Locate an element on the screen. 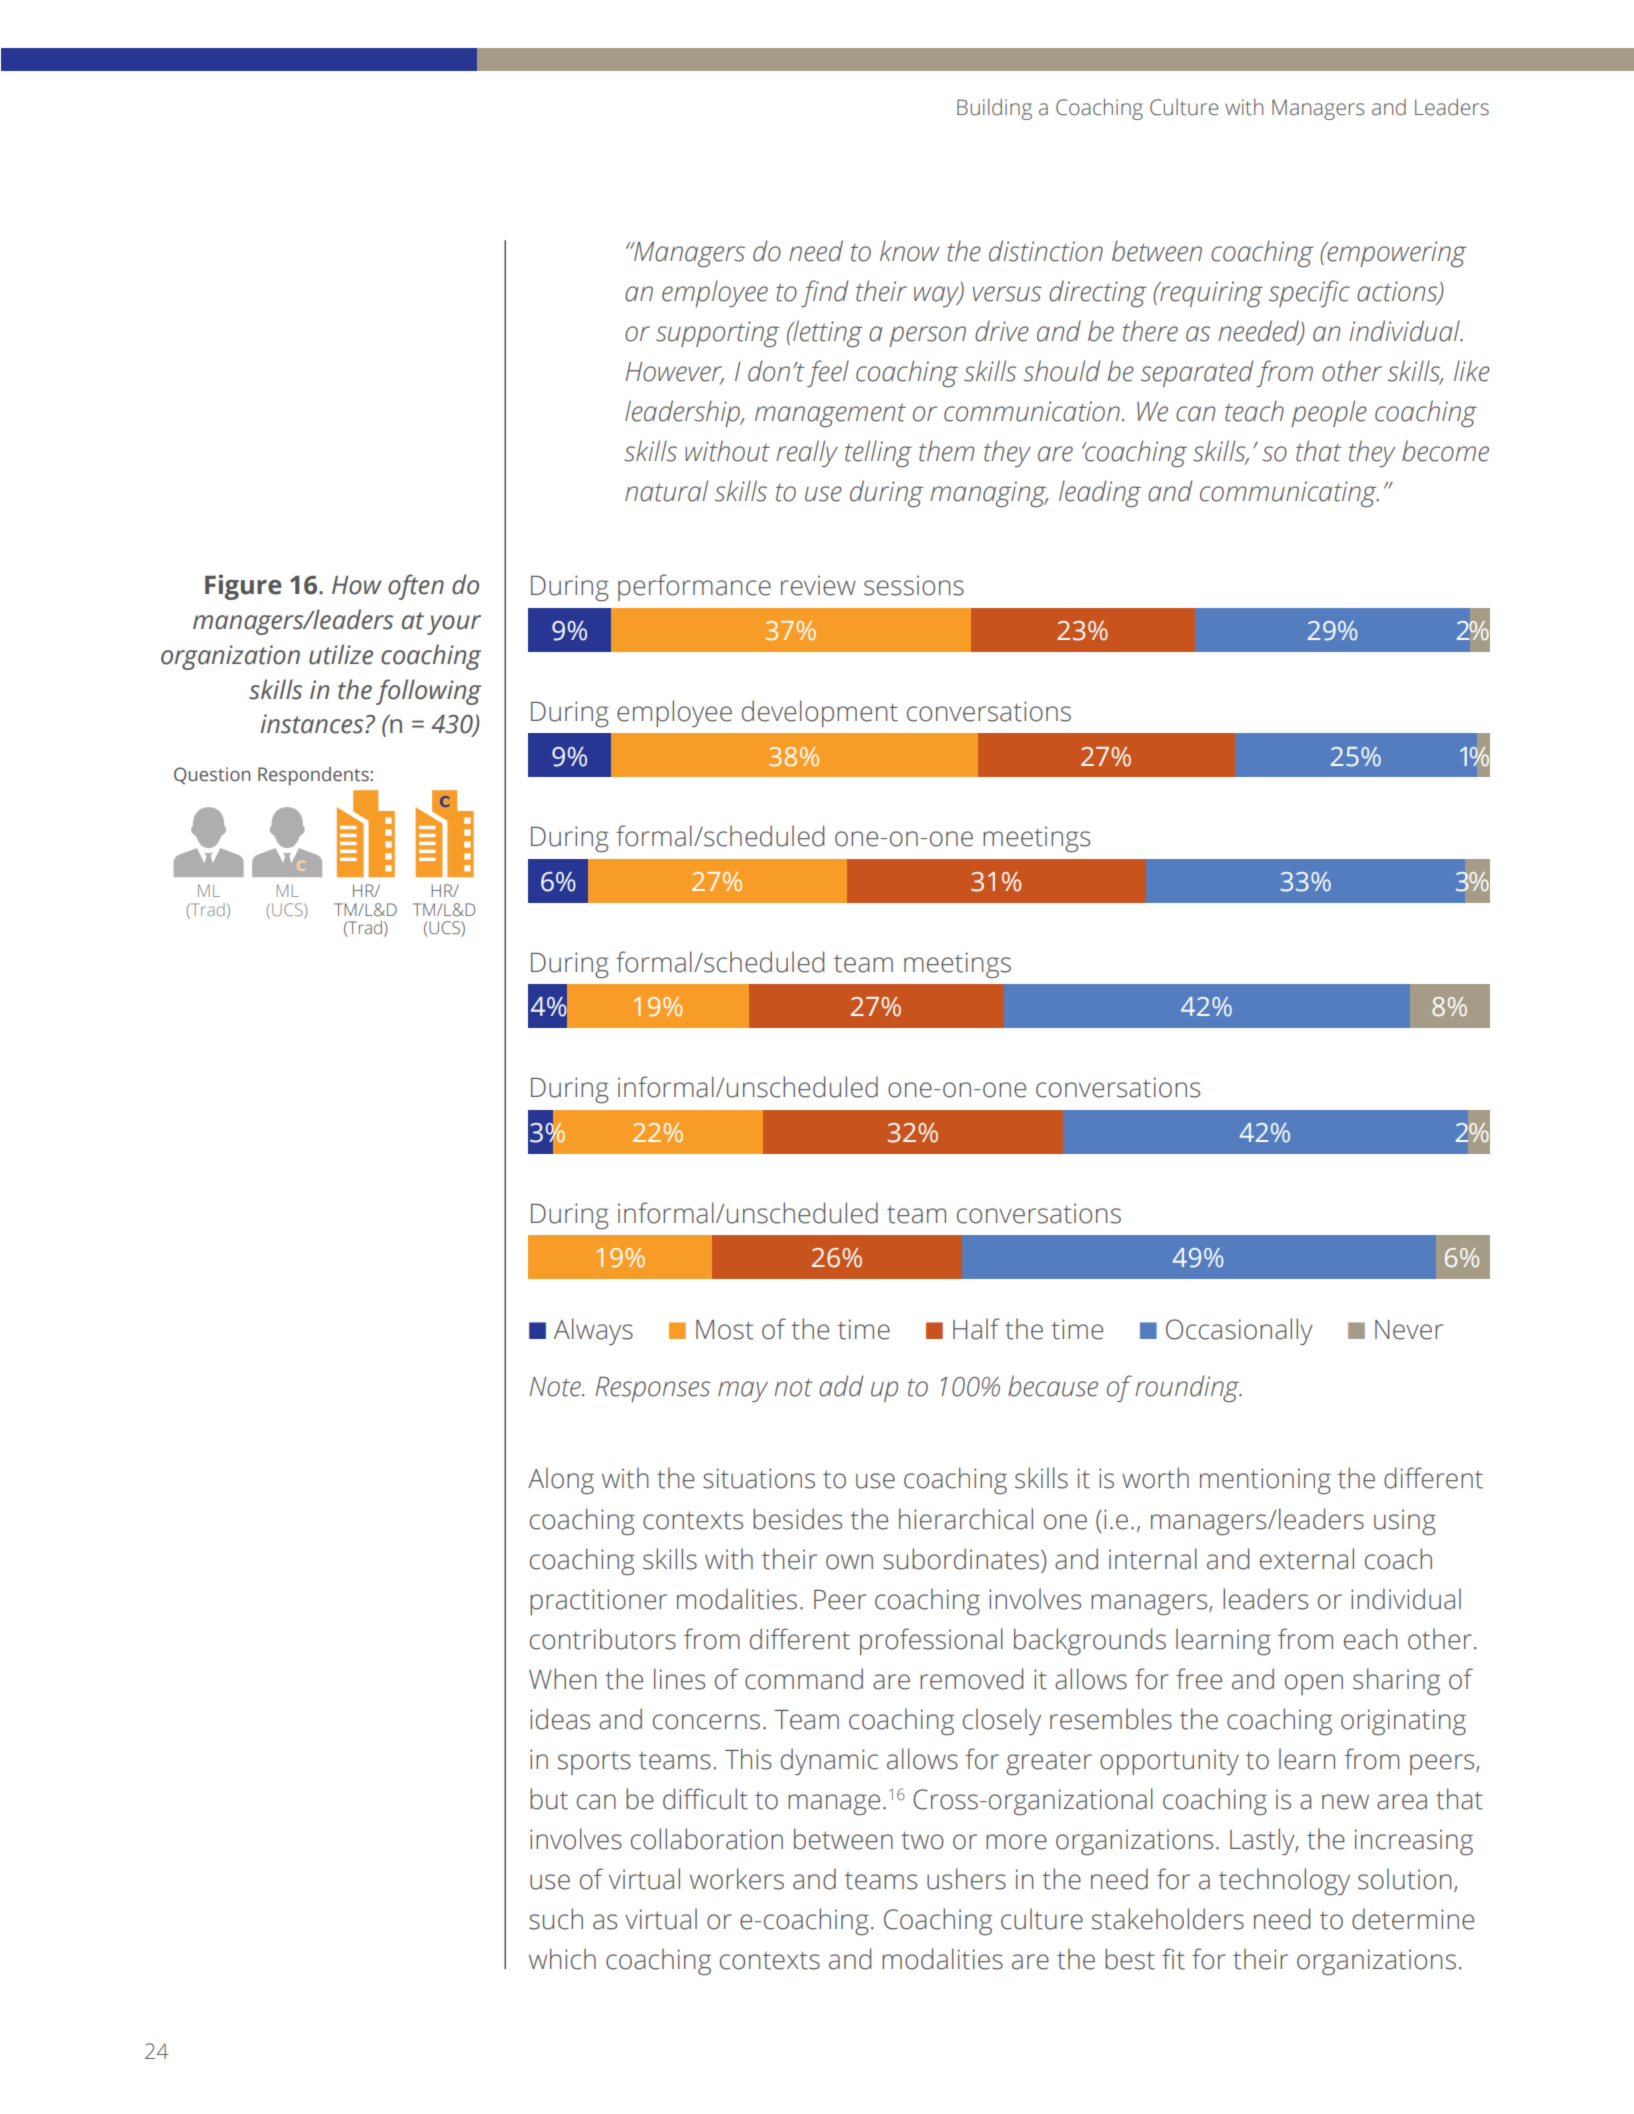 The width and height of the screenshot is (1634, 2114). Respondents is located at coordinates (314, 776).
